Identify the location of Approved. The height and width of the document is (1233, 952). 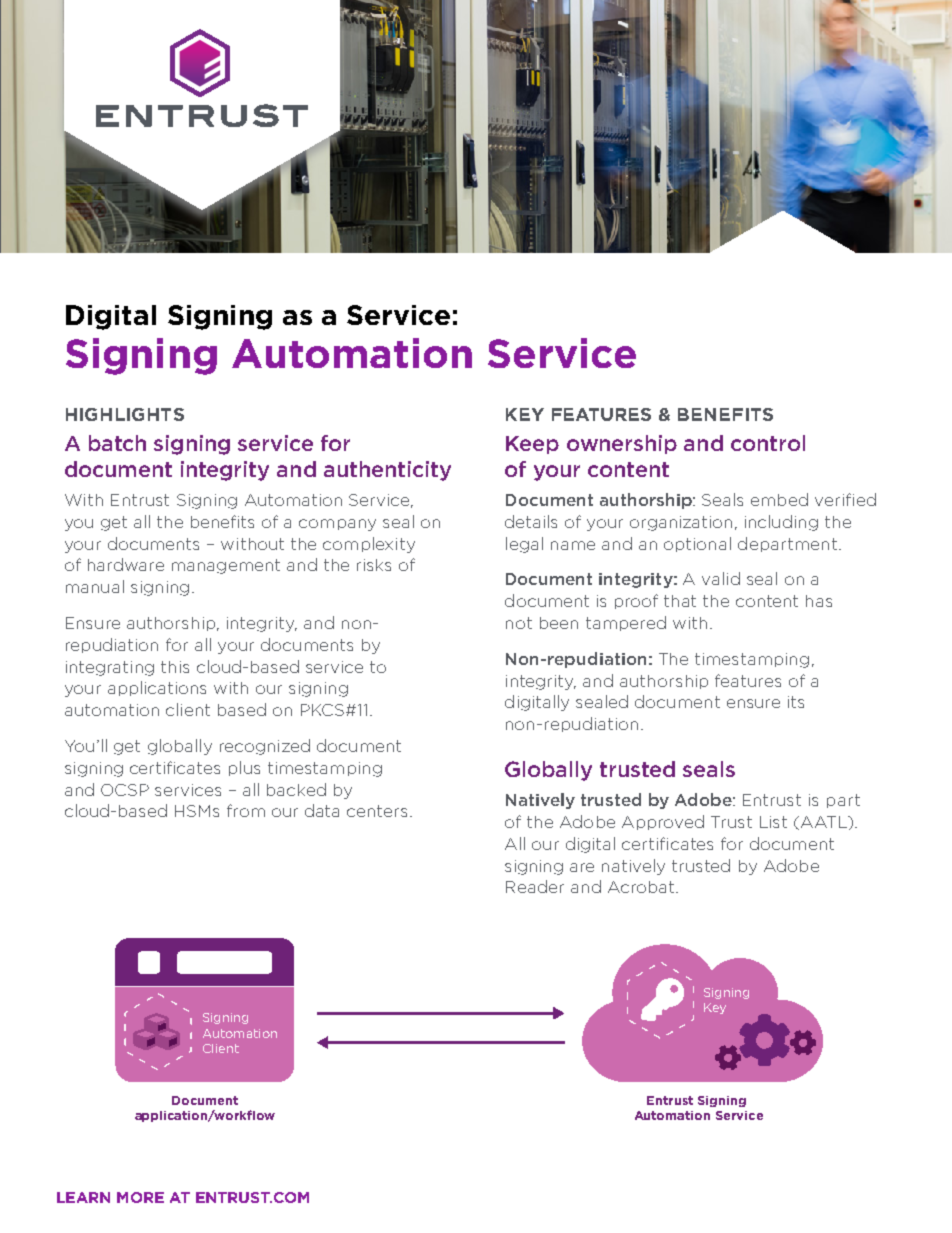
(663, 822).
